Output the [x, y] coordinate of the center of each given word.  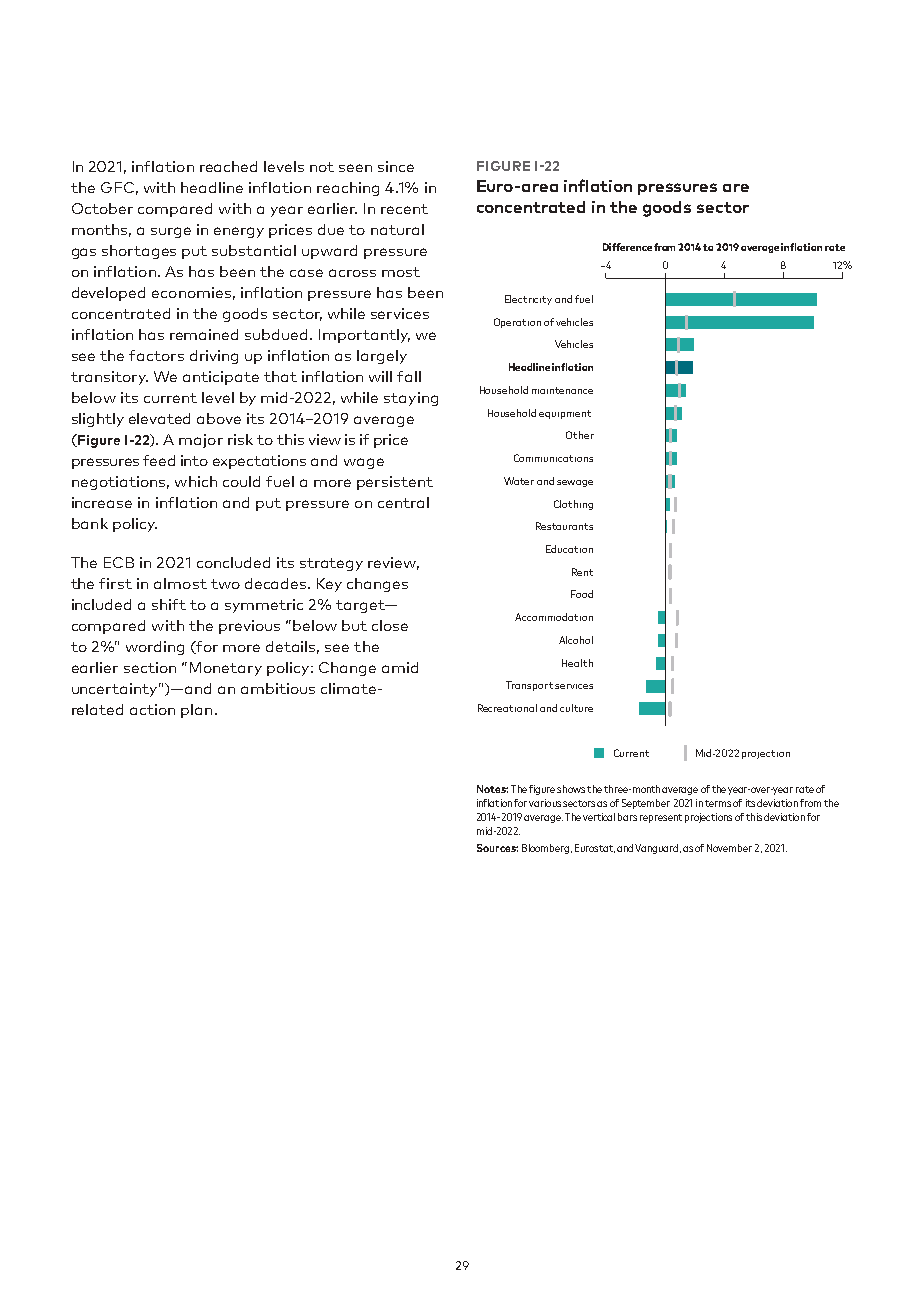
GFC [117, 187]
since [396, 166]
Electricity [528, 300]
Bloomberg [545, 849]
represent [661, 818]
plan [196, 711]
